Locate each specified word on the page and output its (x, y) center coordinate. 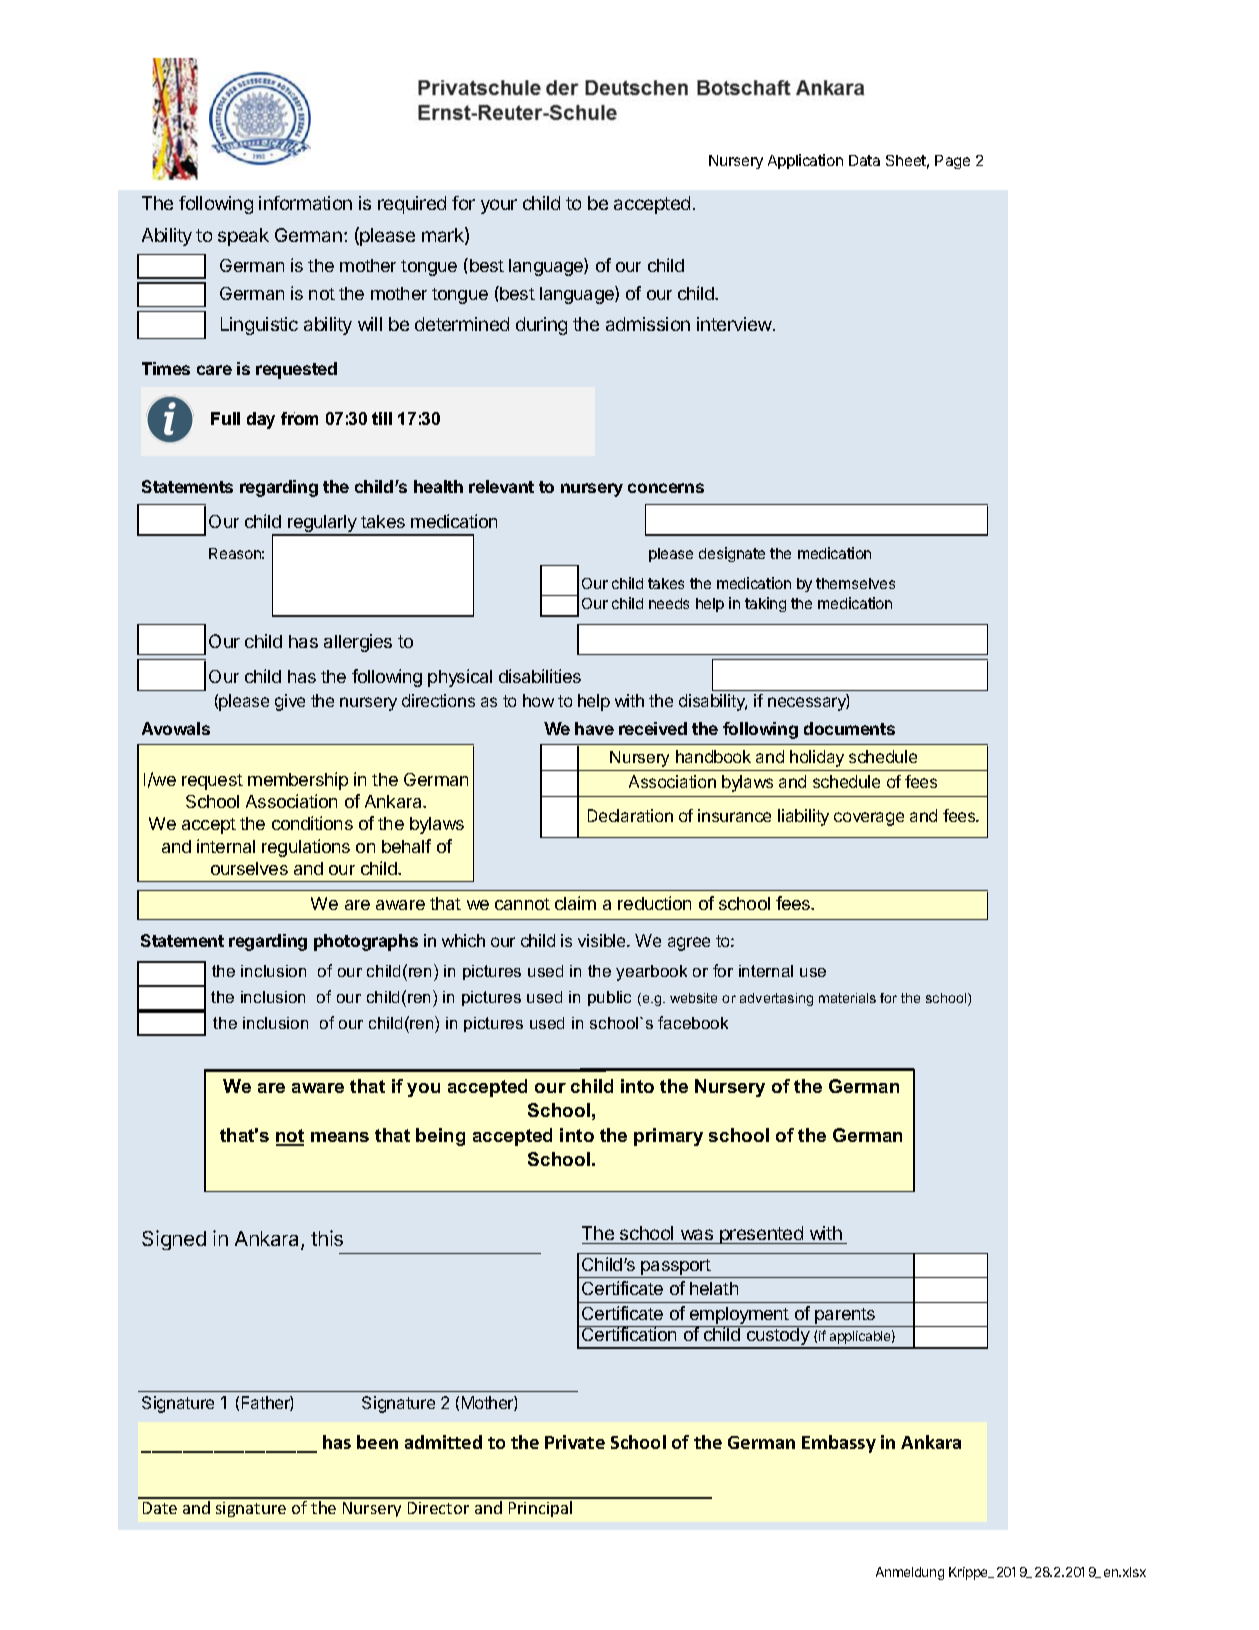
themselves (855, 583)
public (609, 998)
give (290, 702)
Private (575, 1442)
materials (847, 998)
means (340, 1137)
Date (160, 1508)
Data (864, 160)
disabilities (540, 676)
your (499, 206)
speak (243, 237)
